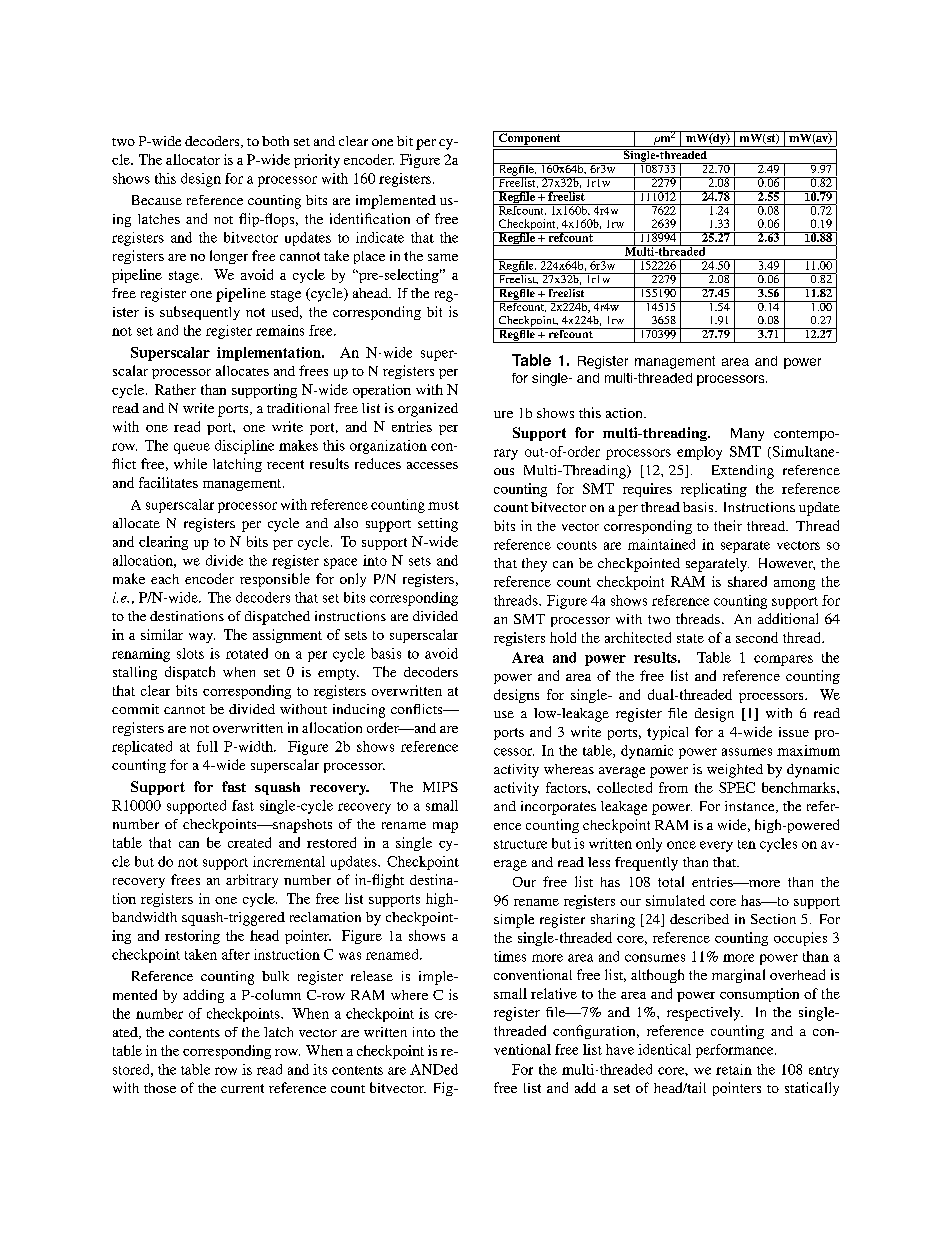  What do you see at coordinates (445, 827) in the image?
I see `map` at bounding box center [445, 827].
